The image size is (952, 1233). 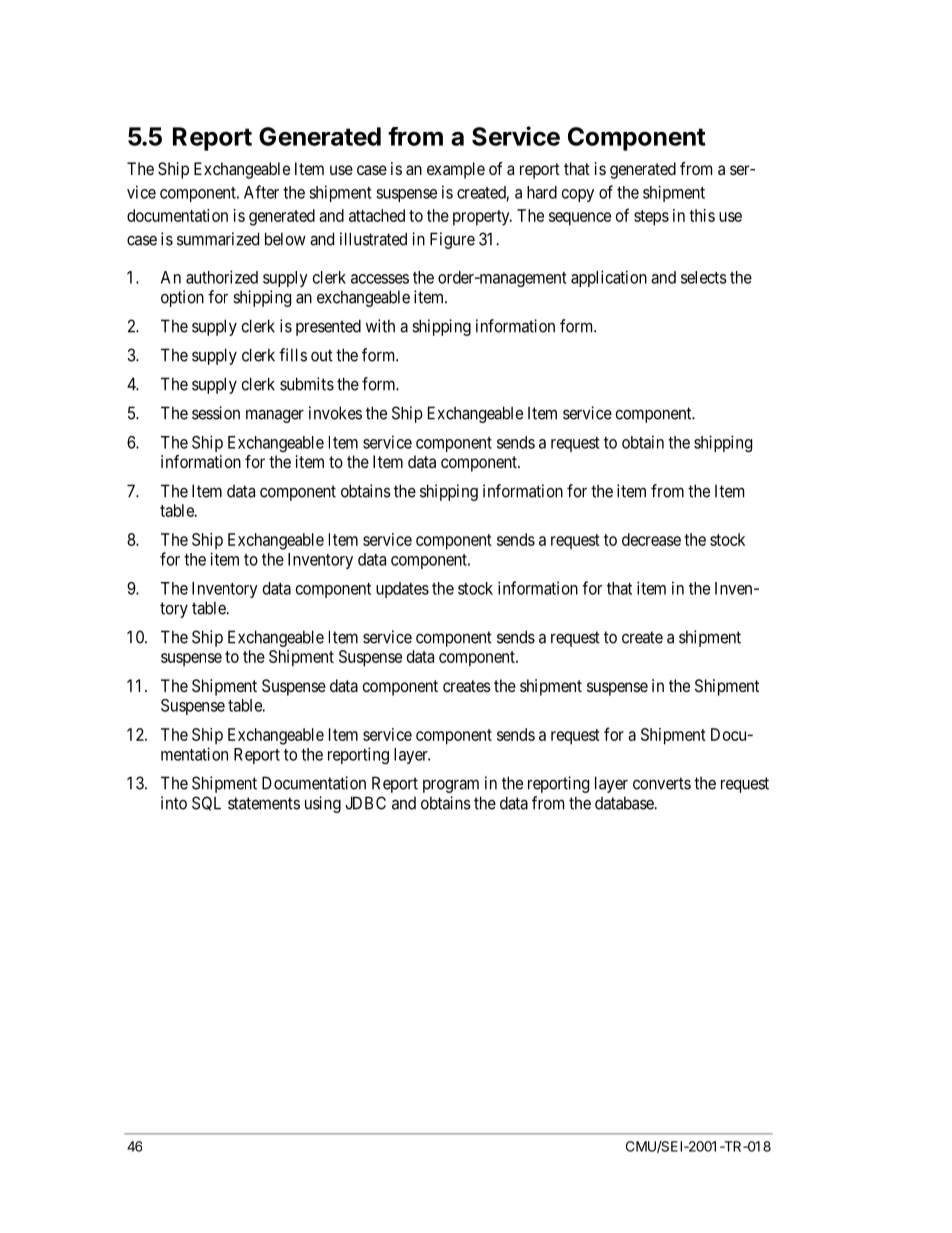 I want to click on decrease, so click(x=651, y=539).
